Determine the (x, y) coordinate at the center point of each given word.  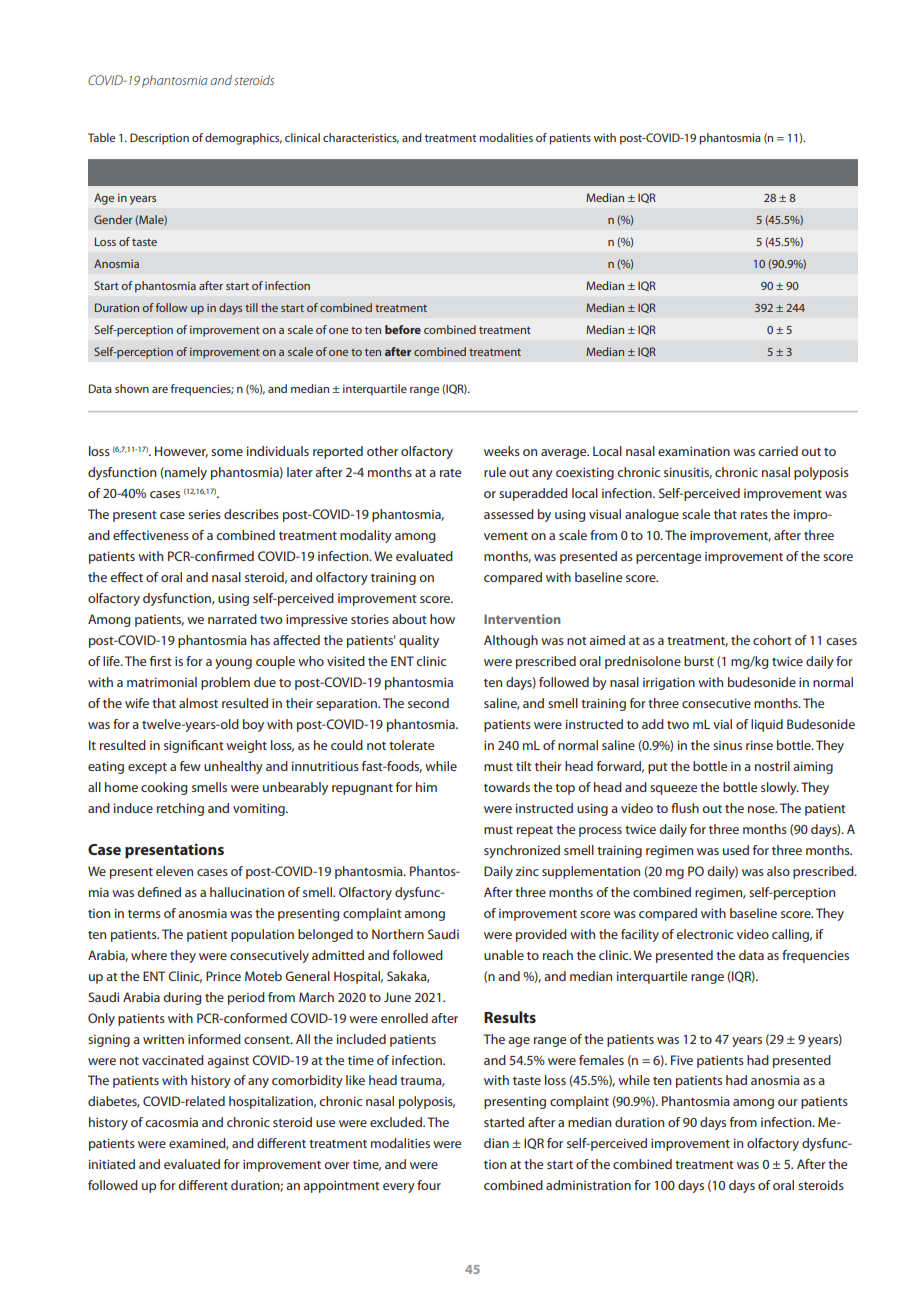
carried (778, 451)
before (403, 329)
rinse (759, 745)
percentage (668, 558)
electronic (704, 934)
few (190, 766)
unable (504, 955)
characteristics (361, 138)
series (204, 514)
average (565, 454)
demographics (243, 139)
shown (132, 388)
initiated (112, 1164)
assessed (509, 514)
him (426, 787)
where (149, 955)
